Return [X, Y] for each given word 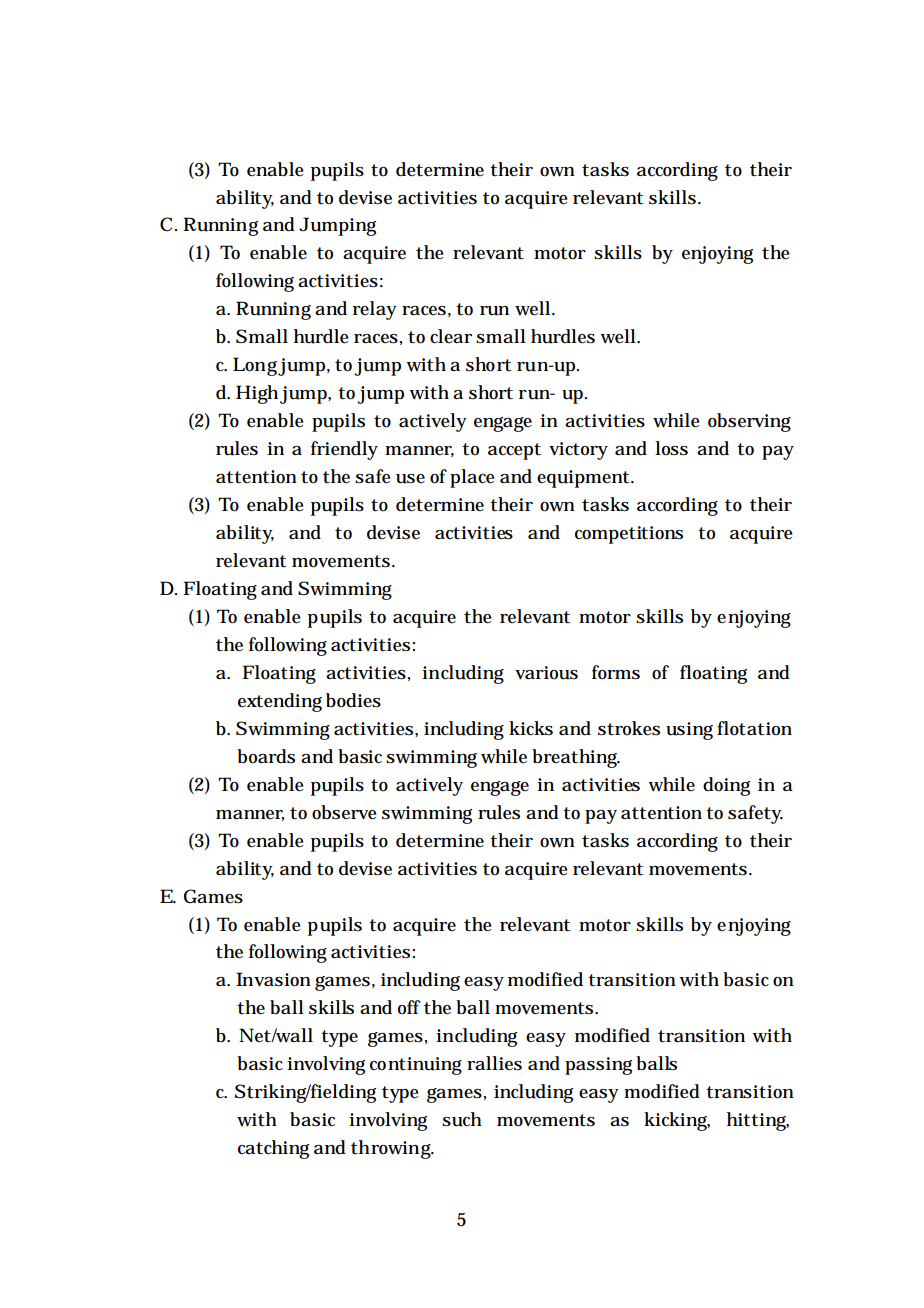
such [462, 1119]
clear [451, 336]
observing [749, 422]
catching [273, 1149]
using [689, 731]
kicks [531, 728]
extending [280, 702]
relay [375, 310]
